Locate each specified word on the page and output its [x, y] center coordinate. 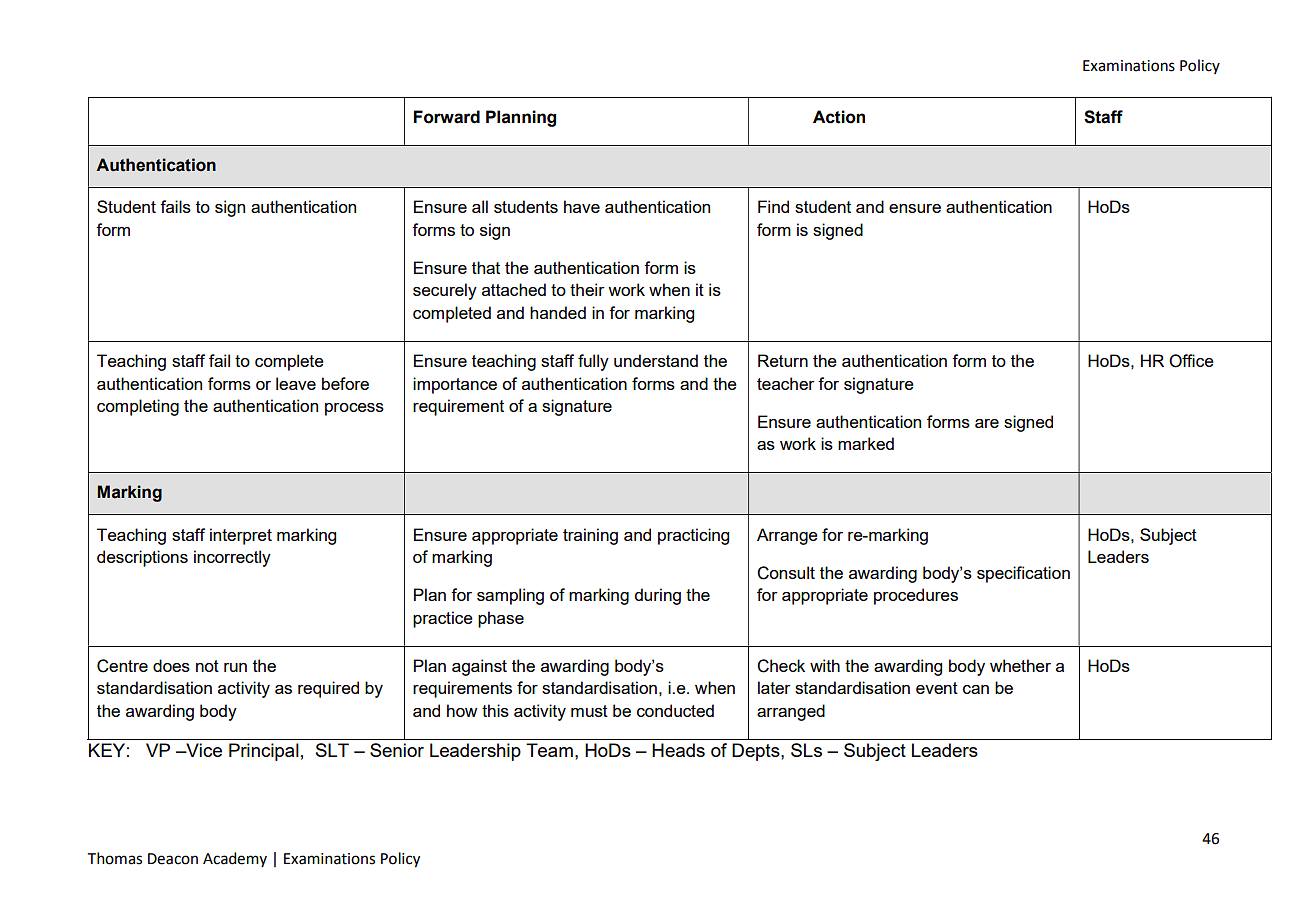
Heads [678, 750]
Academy [235, 859]
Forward [447, 117]
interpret [241, 536]
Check [781, 666]
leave [296, 383]
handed [558, 312]
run [235, 667]
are [987, 423]
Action [839, 117]
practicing [693, 536]
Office [1191, 361]
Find [773, 206]
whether [1020, 665]
